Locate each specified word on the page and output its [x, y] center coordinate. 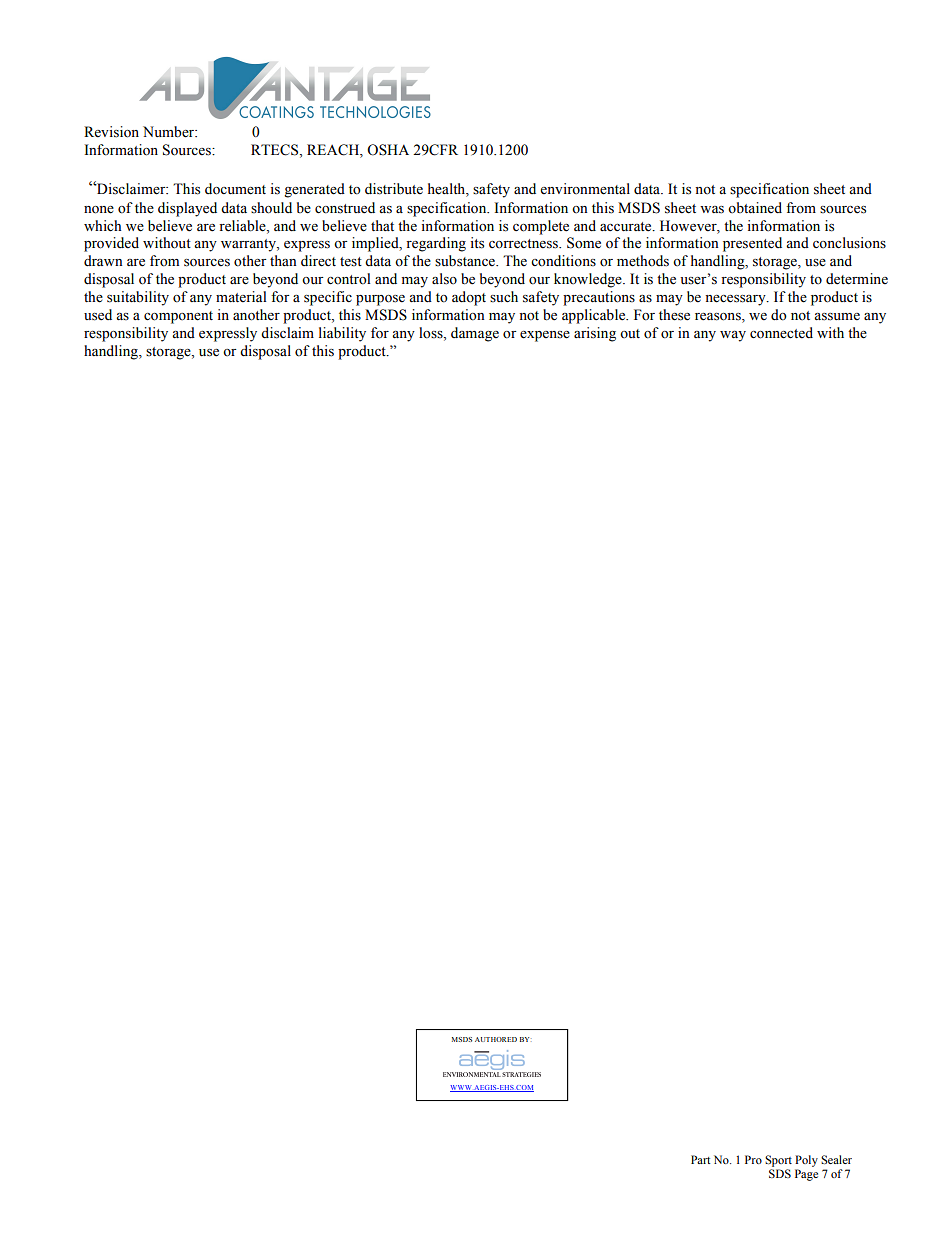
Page [806, 1175]
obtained [755, 208]
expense [545, 336]
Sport [778, 1161]
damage [475, 334]
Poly [806, 1161]
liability [342, 334]
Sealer [836, 1159]
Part [701, 1159]
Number [170, 132]
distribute [394, 189]
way [733, 336]
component [178, 317]
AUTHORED [496, 1039]
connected [781, 333]
